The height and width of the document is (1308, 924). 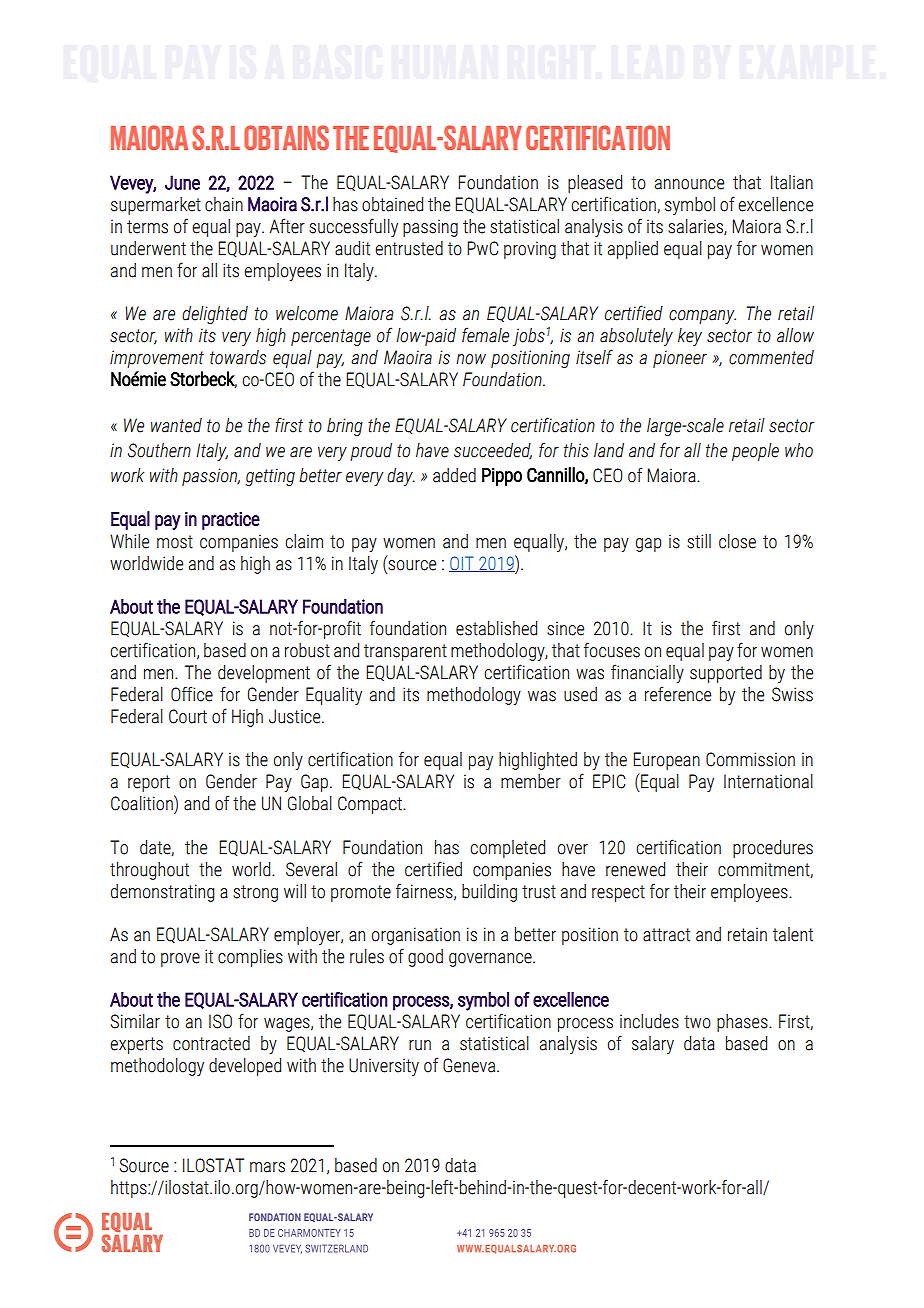 I want to click on Coalition, so click(x=143, y=803).
